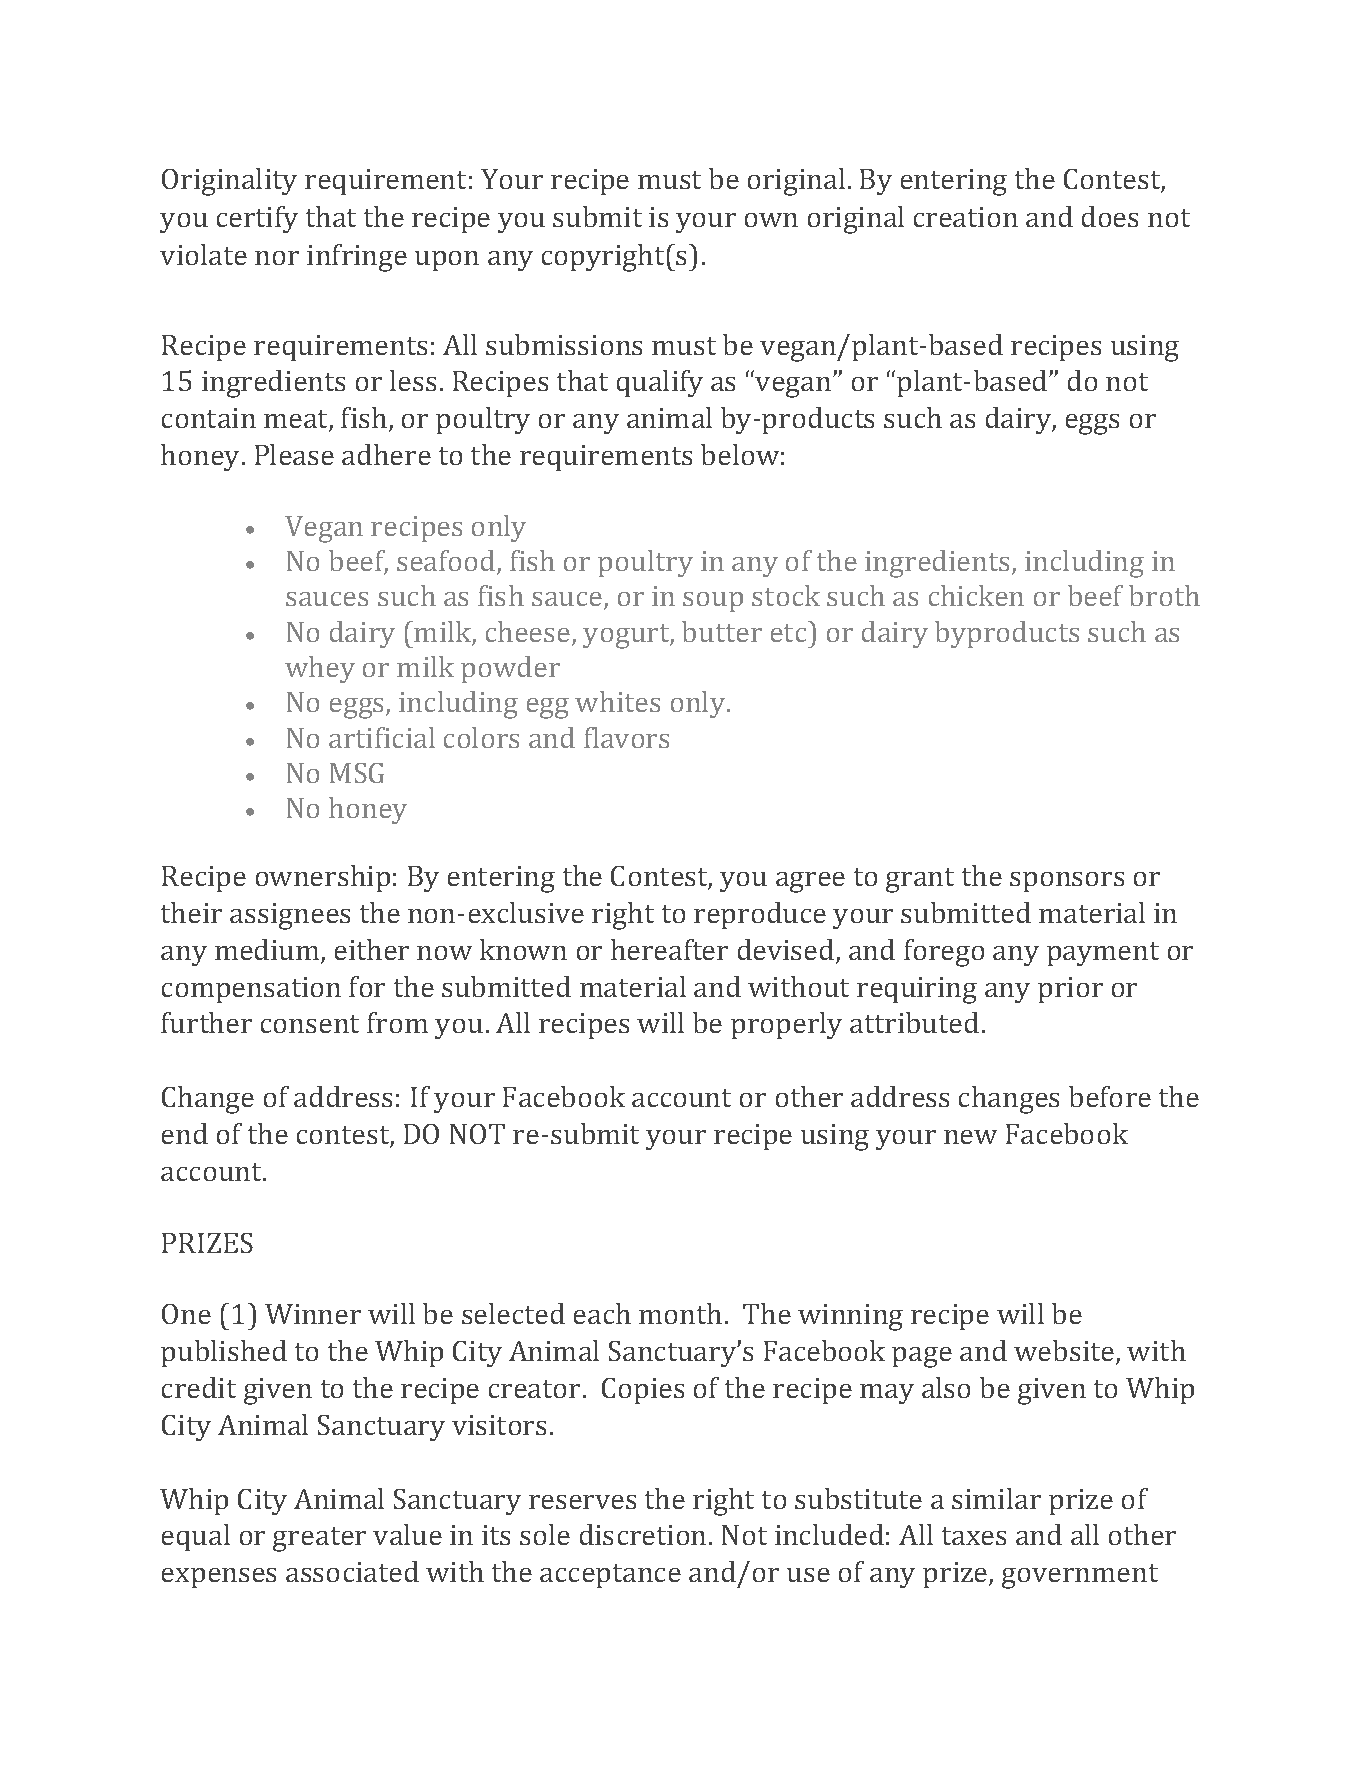 Image resolution: width=1366 pixels, height=1767 pixels. Describe the element at coordinates (643, 1534) in the screenshot. I see `discretion` at that location.
